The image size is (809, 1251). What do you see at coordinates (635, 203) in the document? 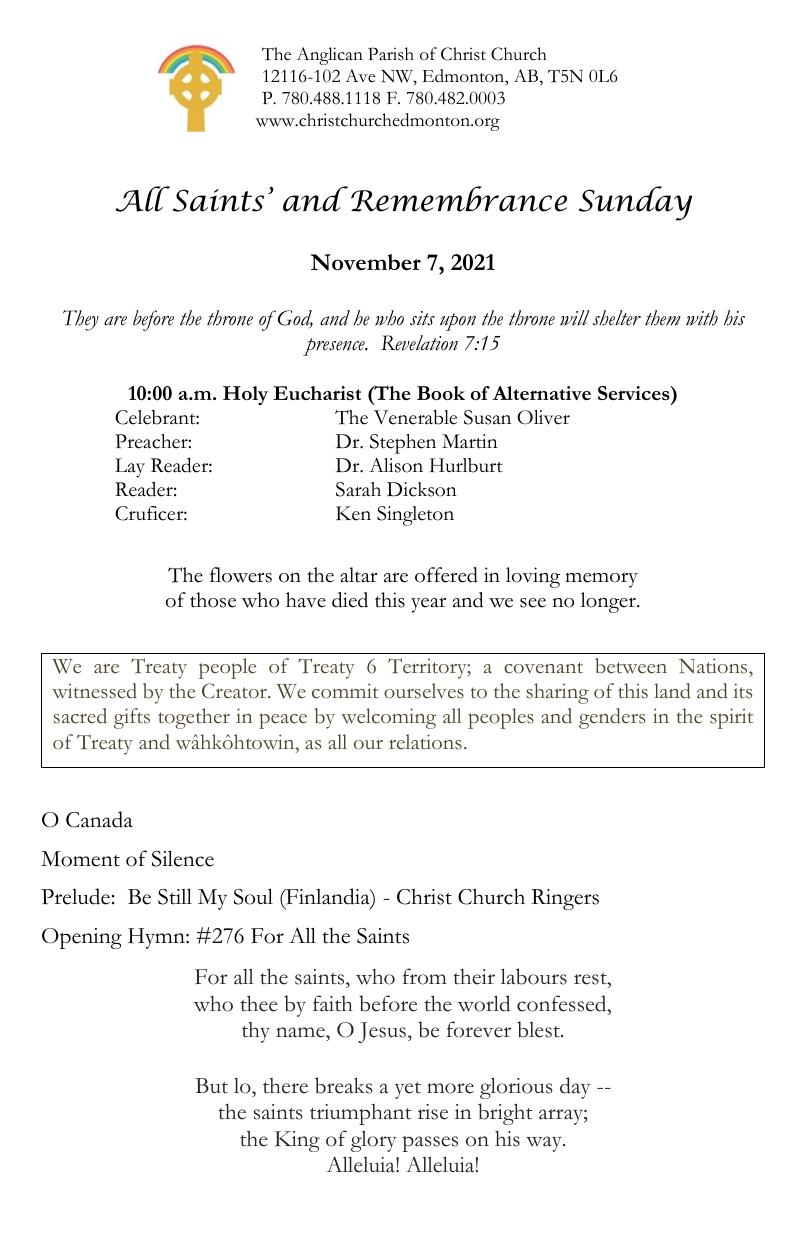
I see `Sunday` at bounding box center [635, 203].
